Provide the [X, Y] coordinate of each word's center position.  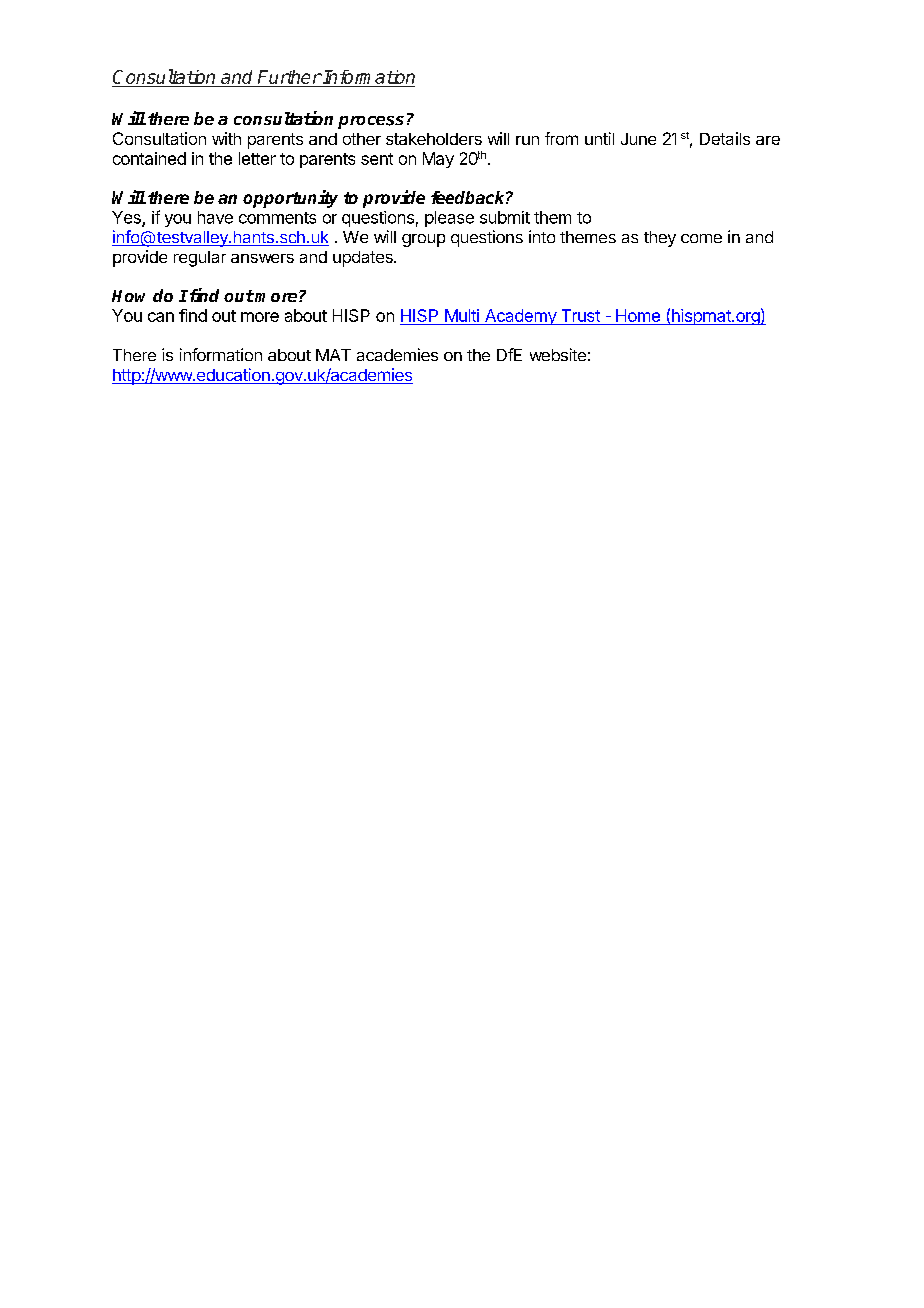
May [438, 160]
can [161, 317]
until [599, 138]
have [215, 217]
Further [289, 77]
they [660, 239]
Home [638, 317]
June [638, 139]
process [371, 122]
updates [364, 259]
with [226, 138]
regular [200, 259]
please [449, 219]
